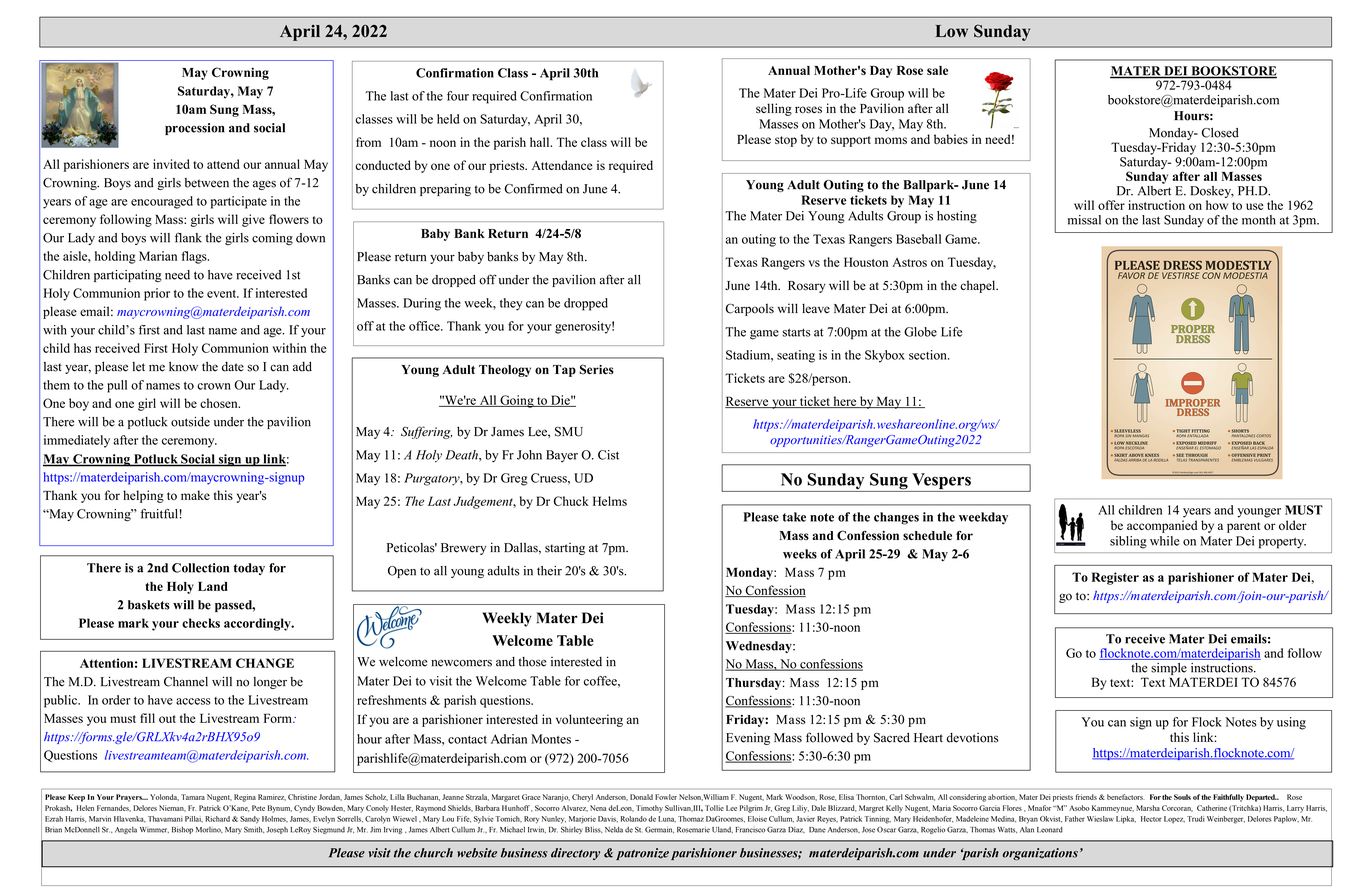 The image size is (1372, 887). What do you see at coordinates (154, 830) in the screenshot?
I see `Wimmer` at bounding box center [154, 830].
